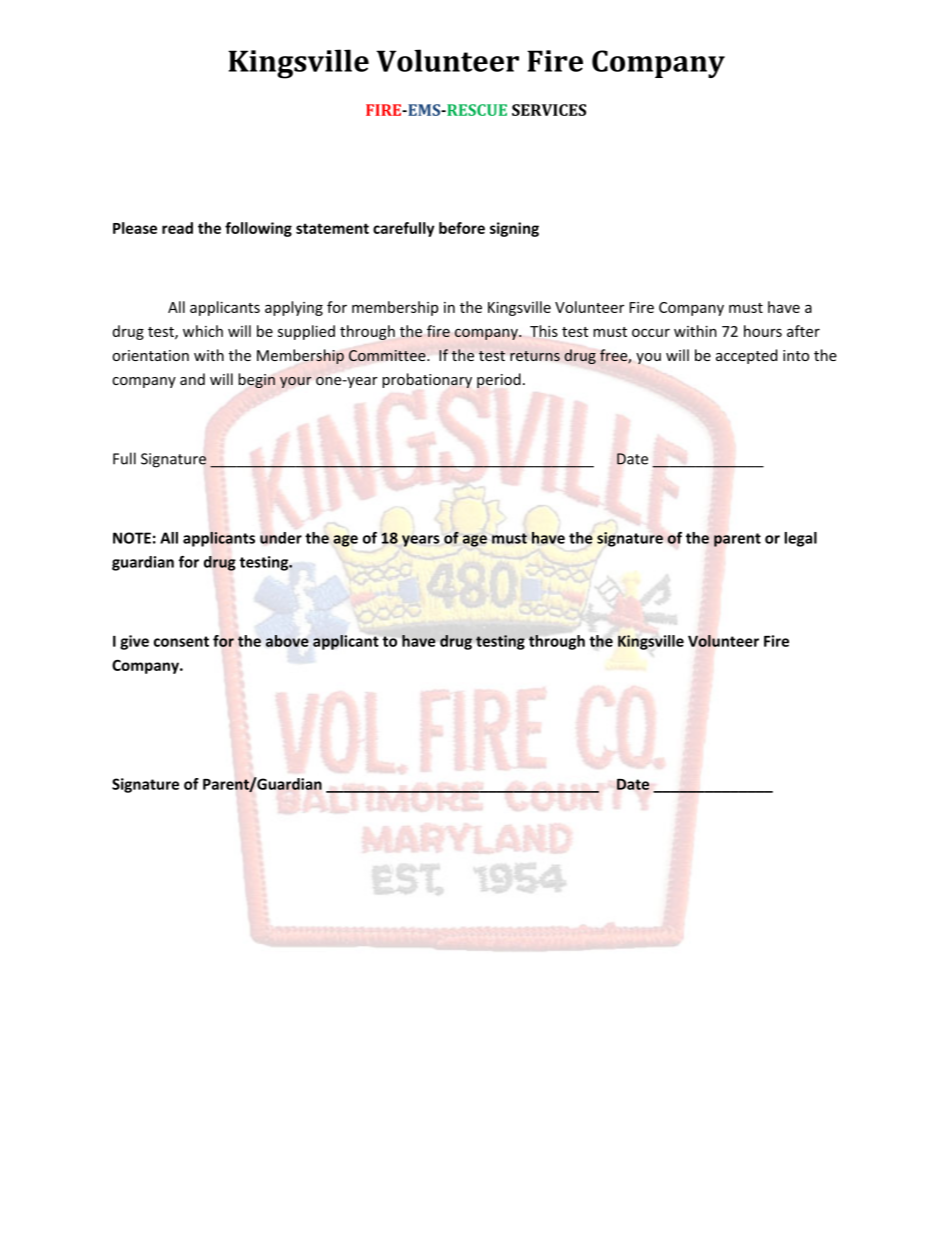 This screenshot has width=952, height=1233. Describe the element at coordinates (287, 641) in the screenshot. I see `above` at that location.
